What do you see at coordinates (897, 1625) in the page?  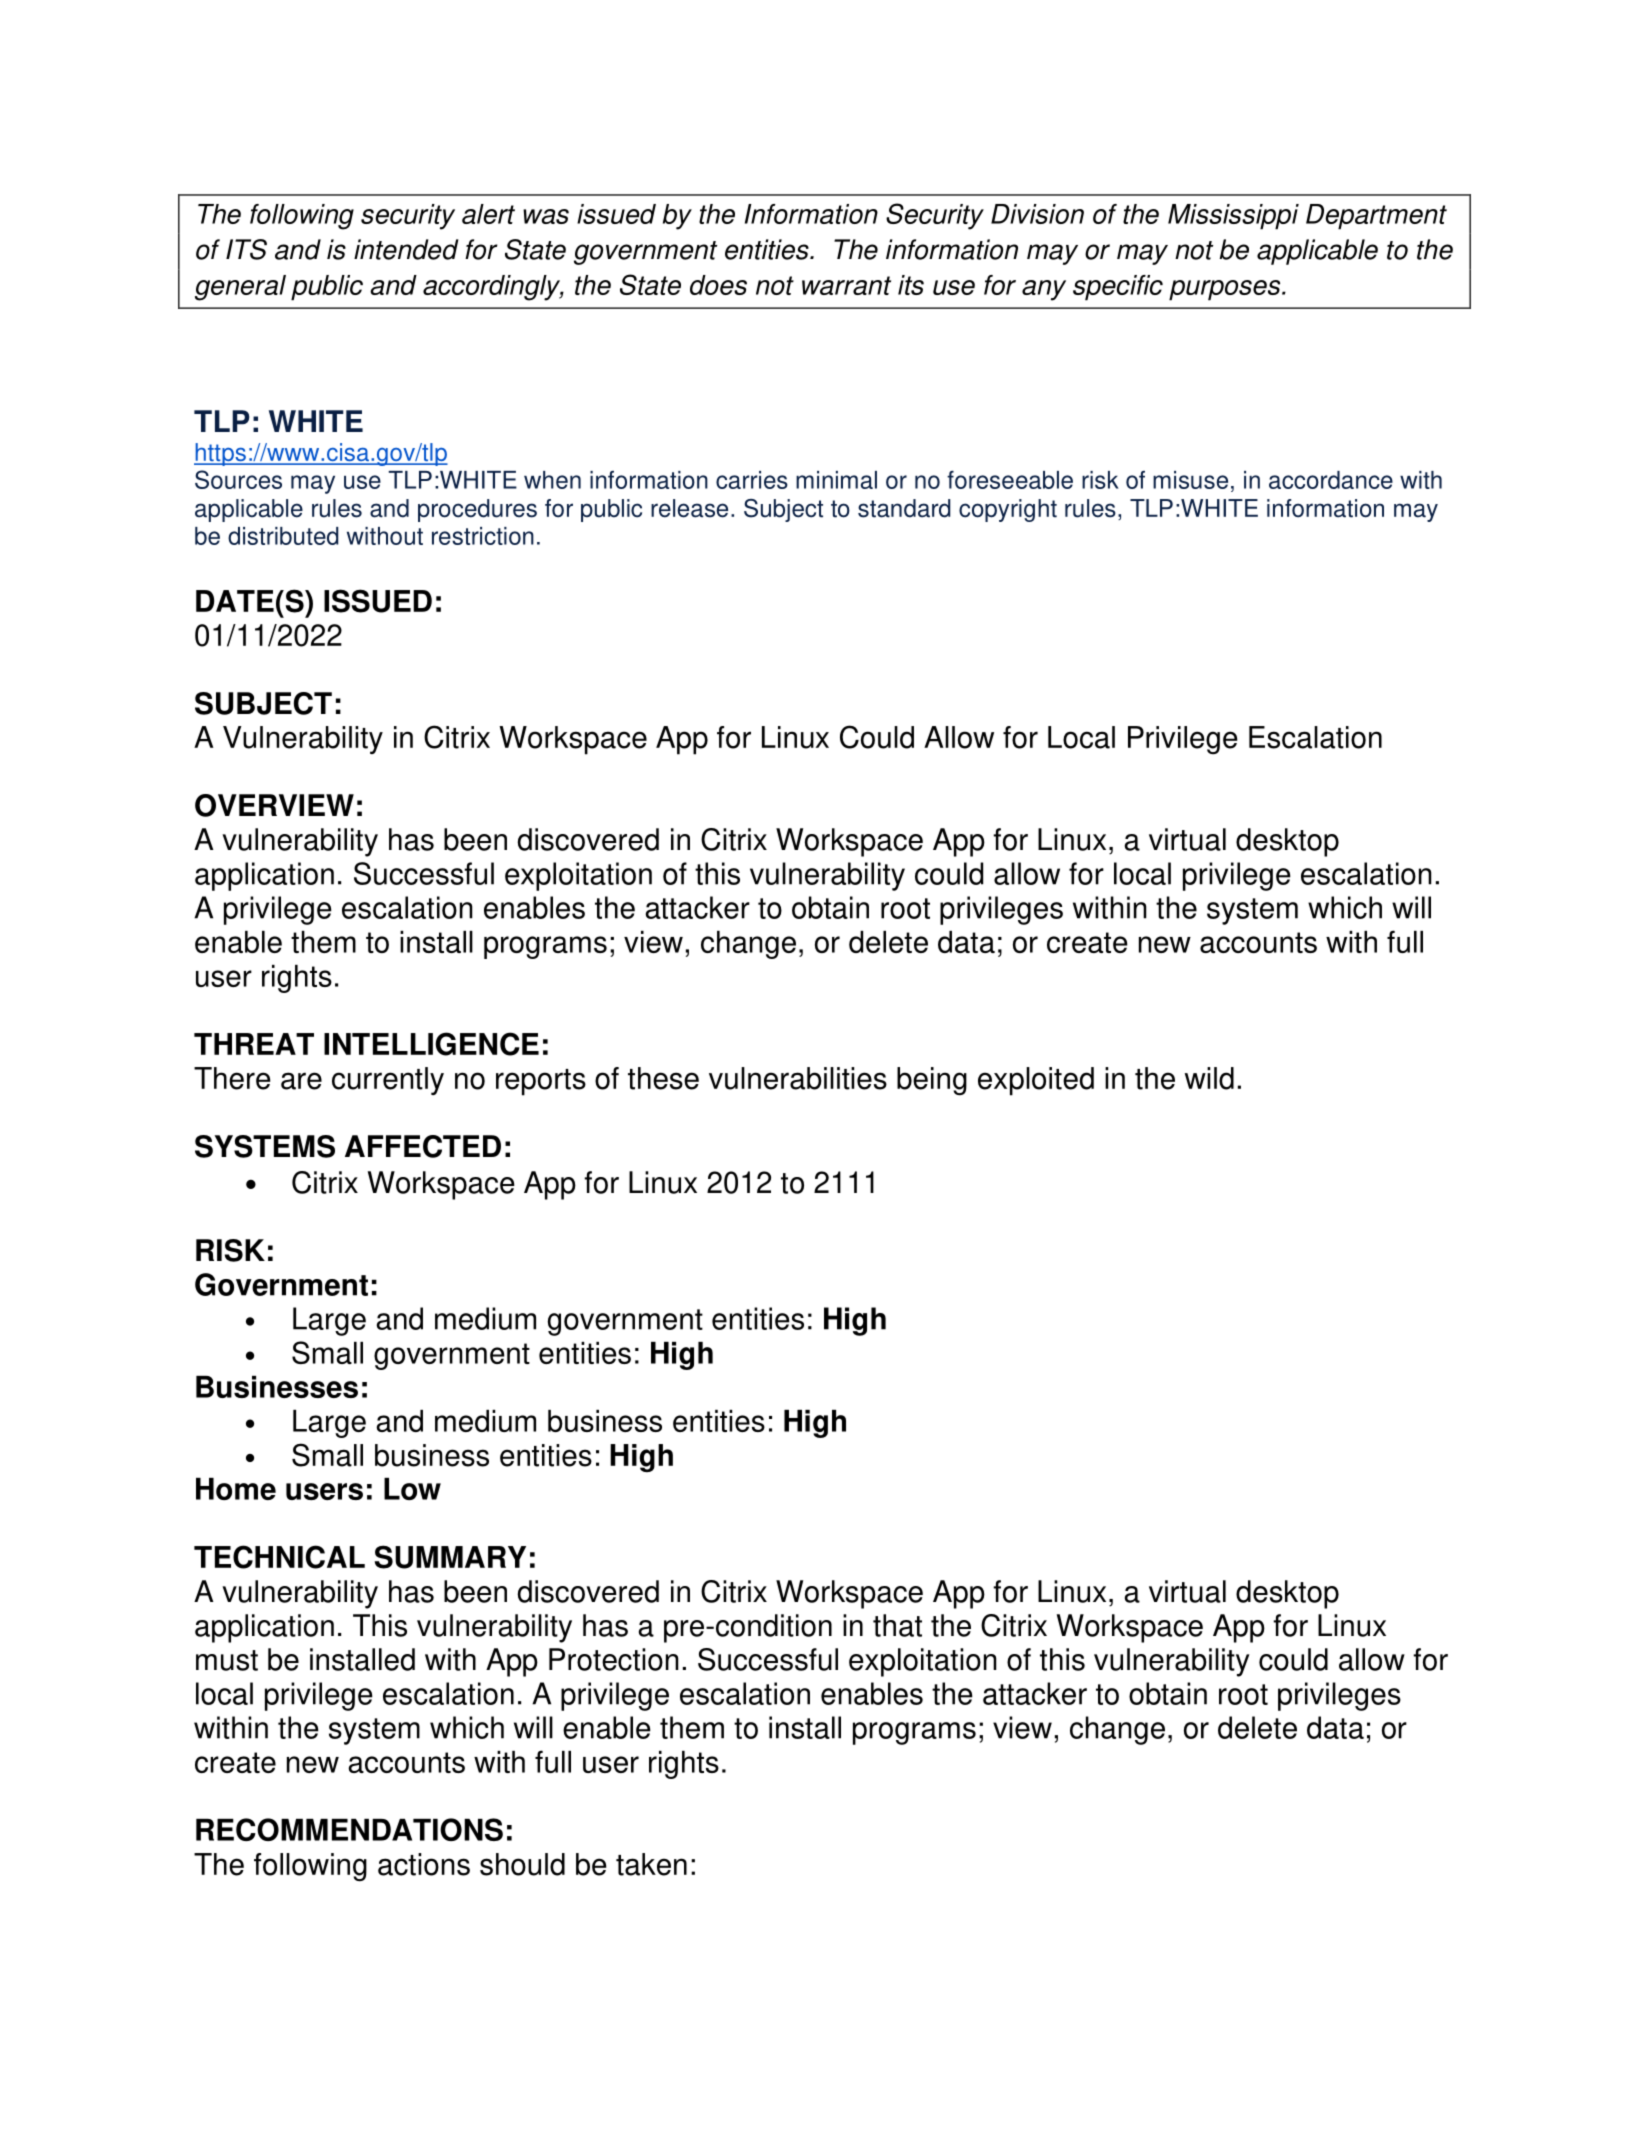 I see `that` at bounding box center [897, 1625].
